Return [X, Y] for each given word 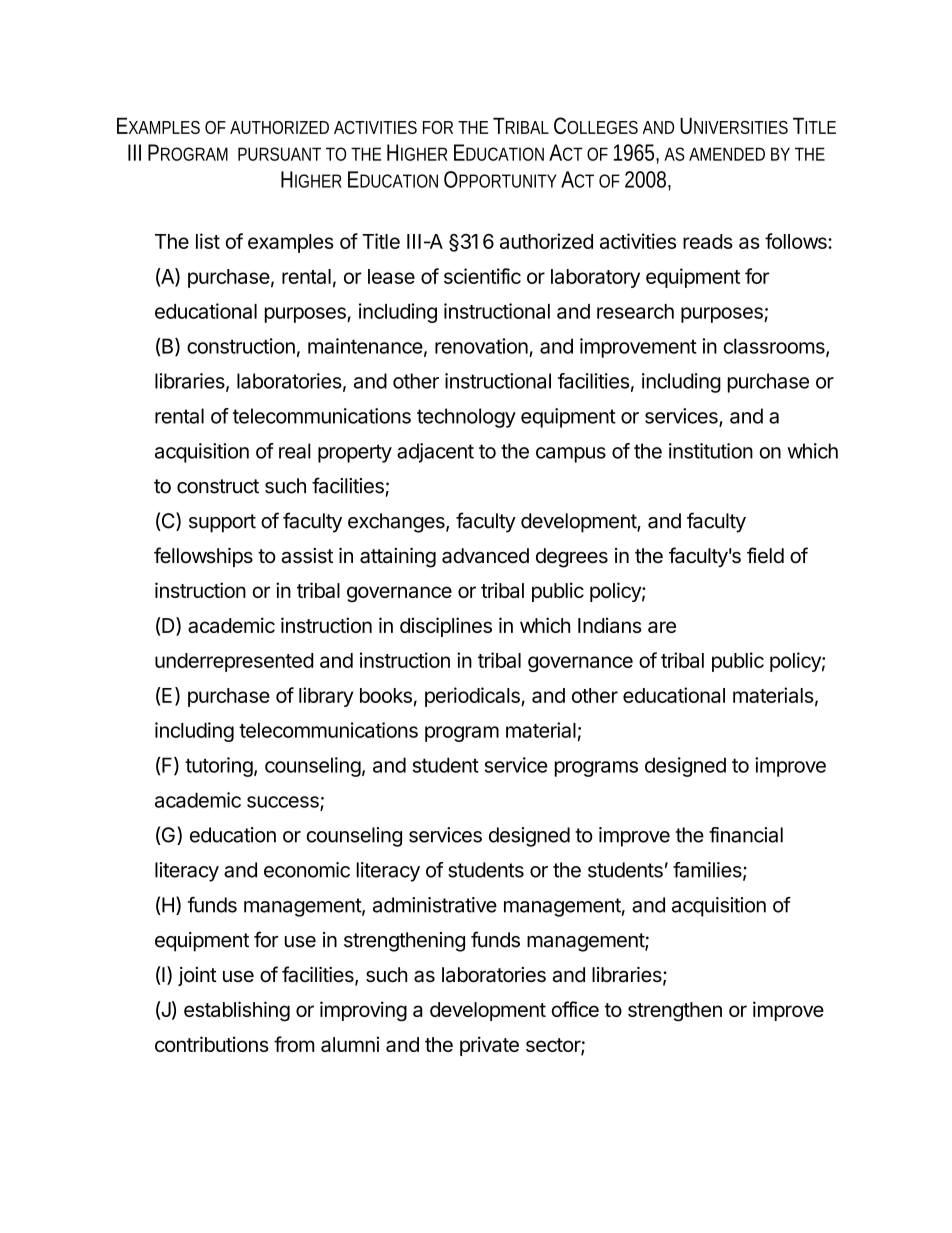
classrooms [775, 347]
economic [307, 870]
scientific [482, 276]
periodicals [473, 697]
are [662, 627]
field [765, 555]
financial [746, 835]
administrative [435, 905]
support [222, 523]
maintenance [365, 346]
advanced [485, 556]
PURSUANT [279, 154]
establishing [237, 1011]
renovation [481, 346]
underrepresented [234, 662]
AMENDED [727, 154]
